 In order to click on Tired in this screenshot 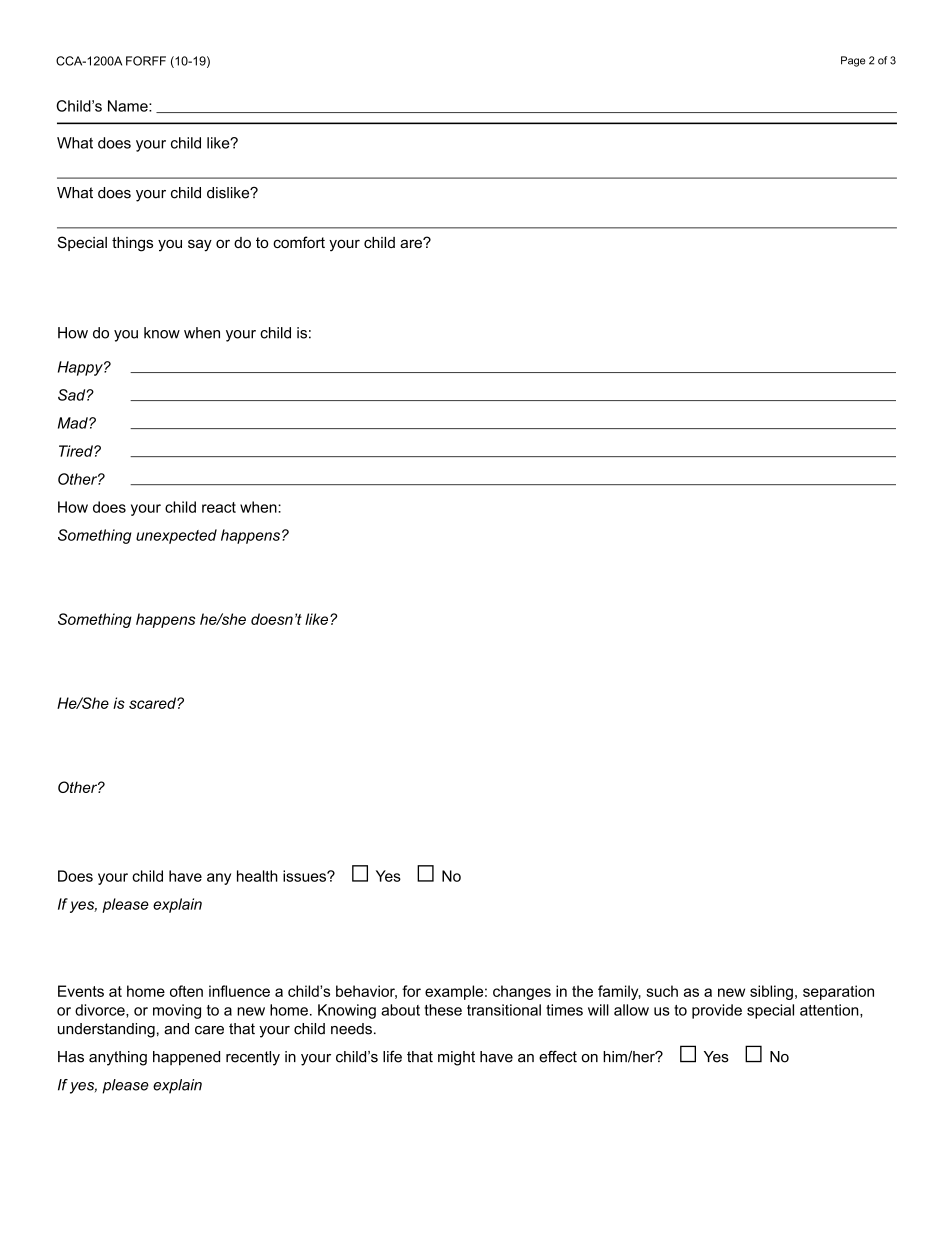, I will do `click(77, 451)`.
